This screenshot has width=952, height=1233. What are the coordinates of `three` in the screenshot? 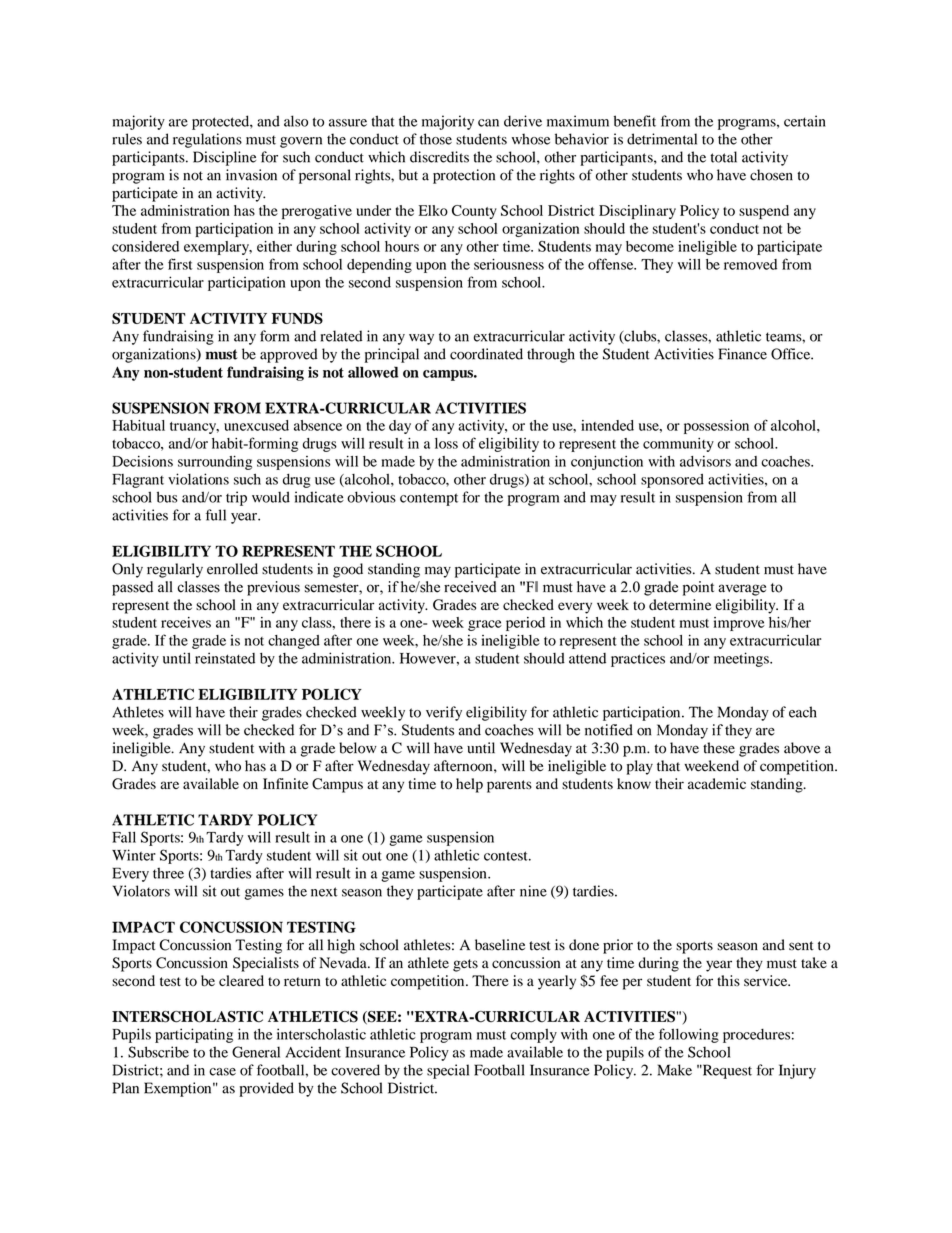 It's located at (168, 873).
